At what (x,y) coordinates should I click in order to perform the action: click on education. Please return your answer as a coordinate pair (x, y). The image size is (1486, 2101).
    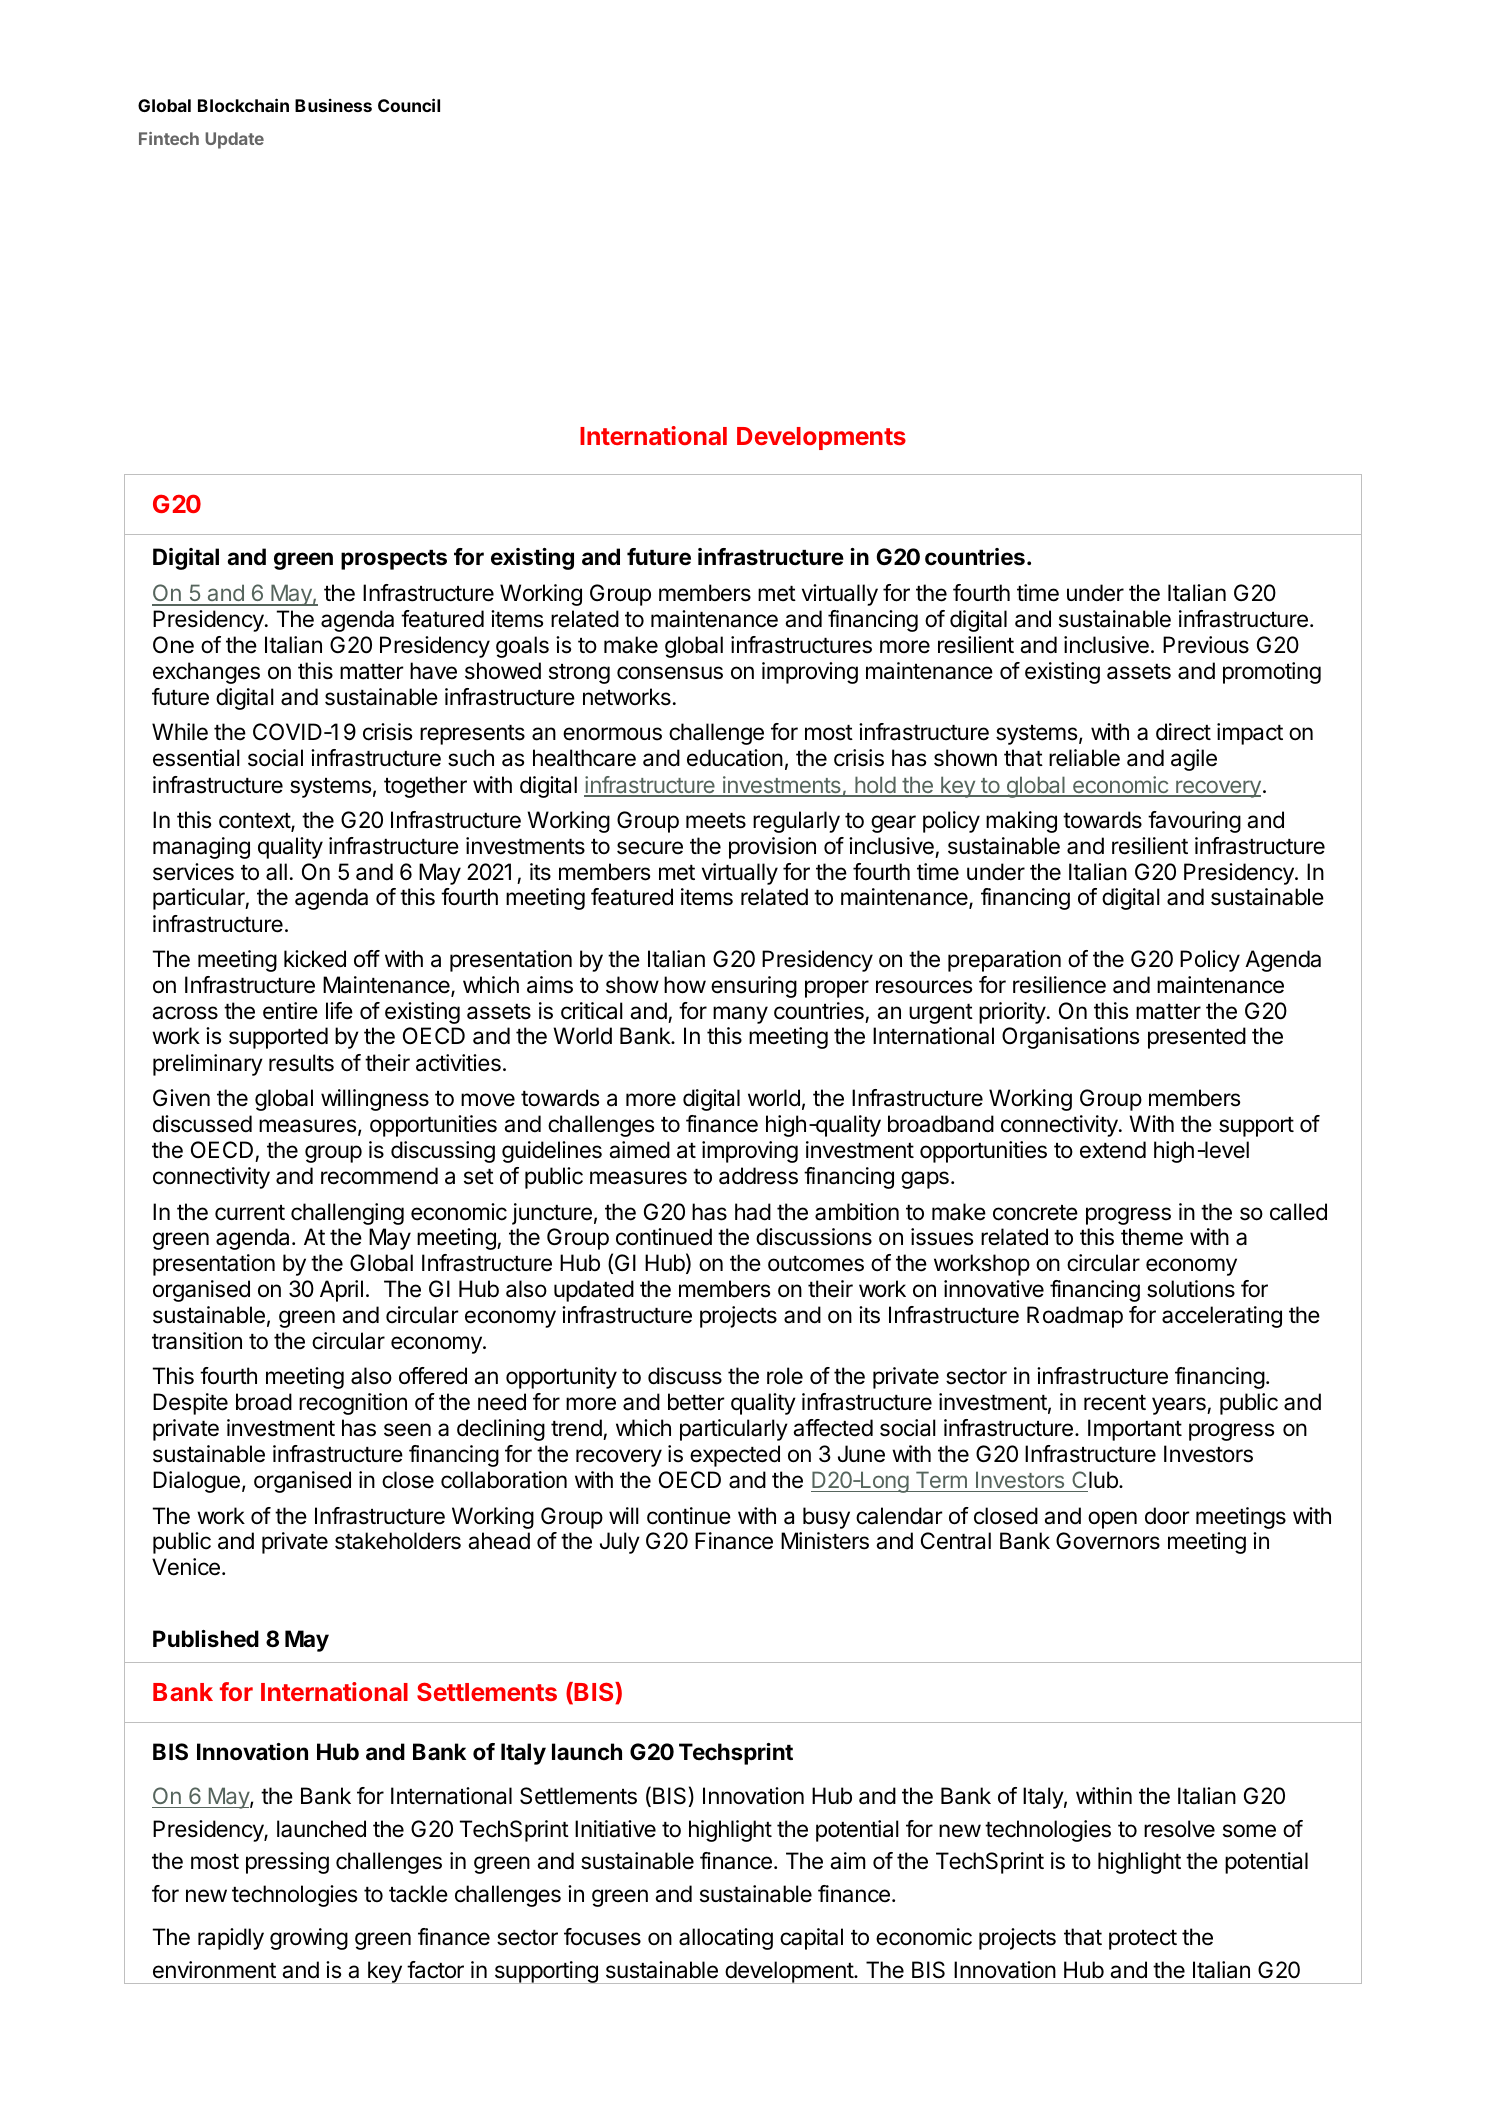
    Looking at the image, I should click on (735, 758).
